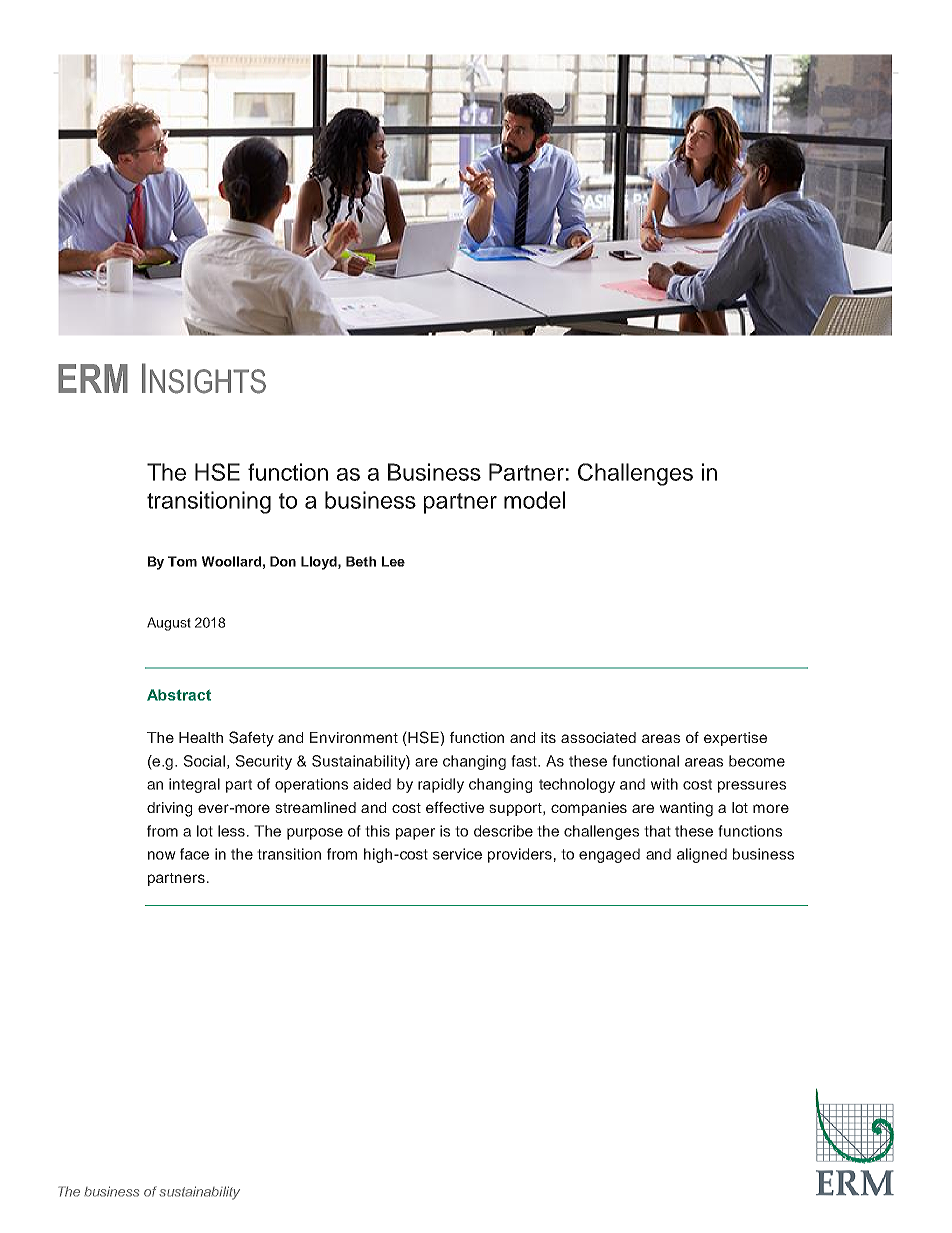 This screenshot has width=952, height=1233. I want to click on expertise, so click(735, 739).
